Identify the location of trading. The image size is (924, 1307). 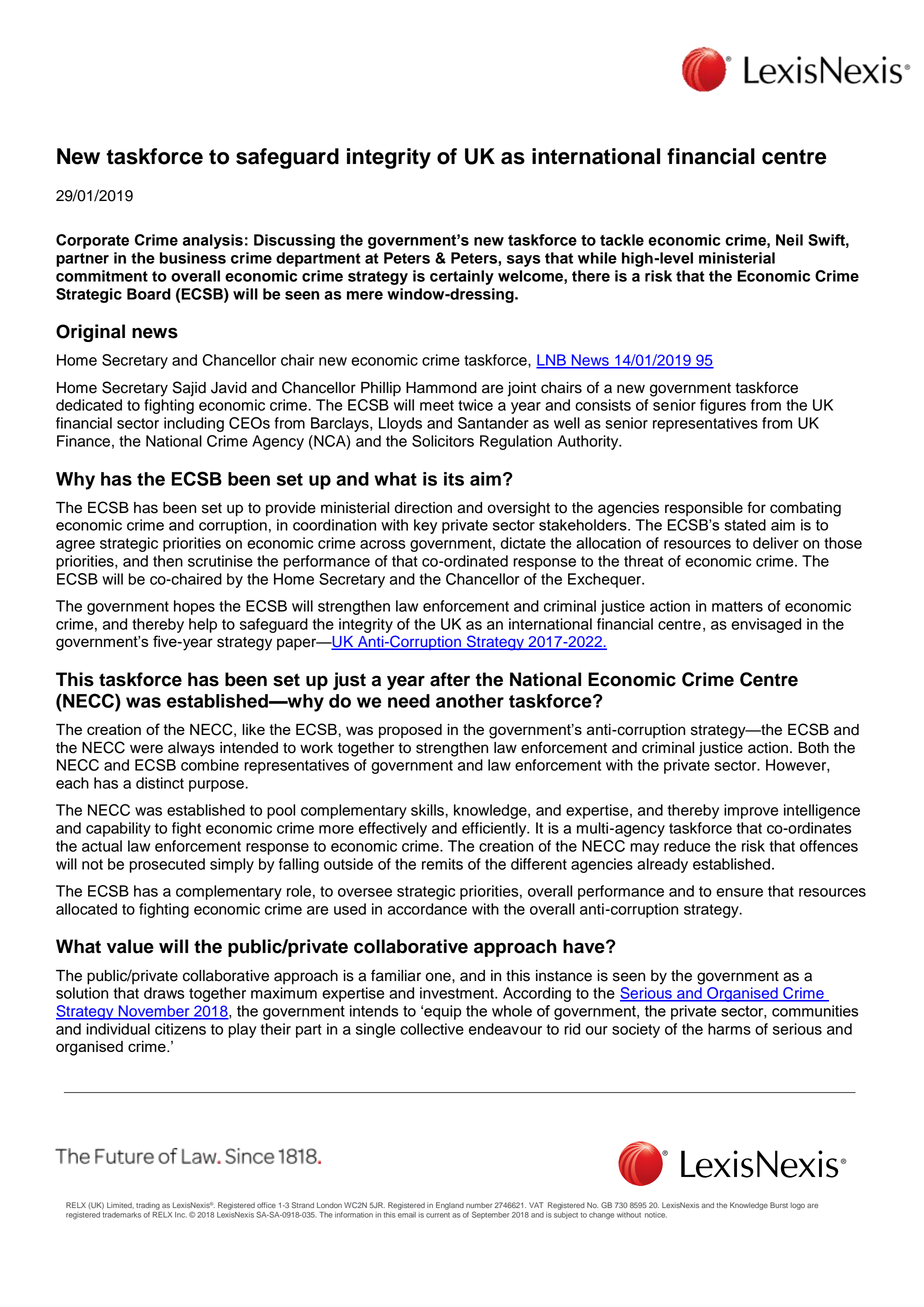
(148, 1206).
